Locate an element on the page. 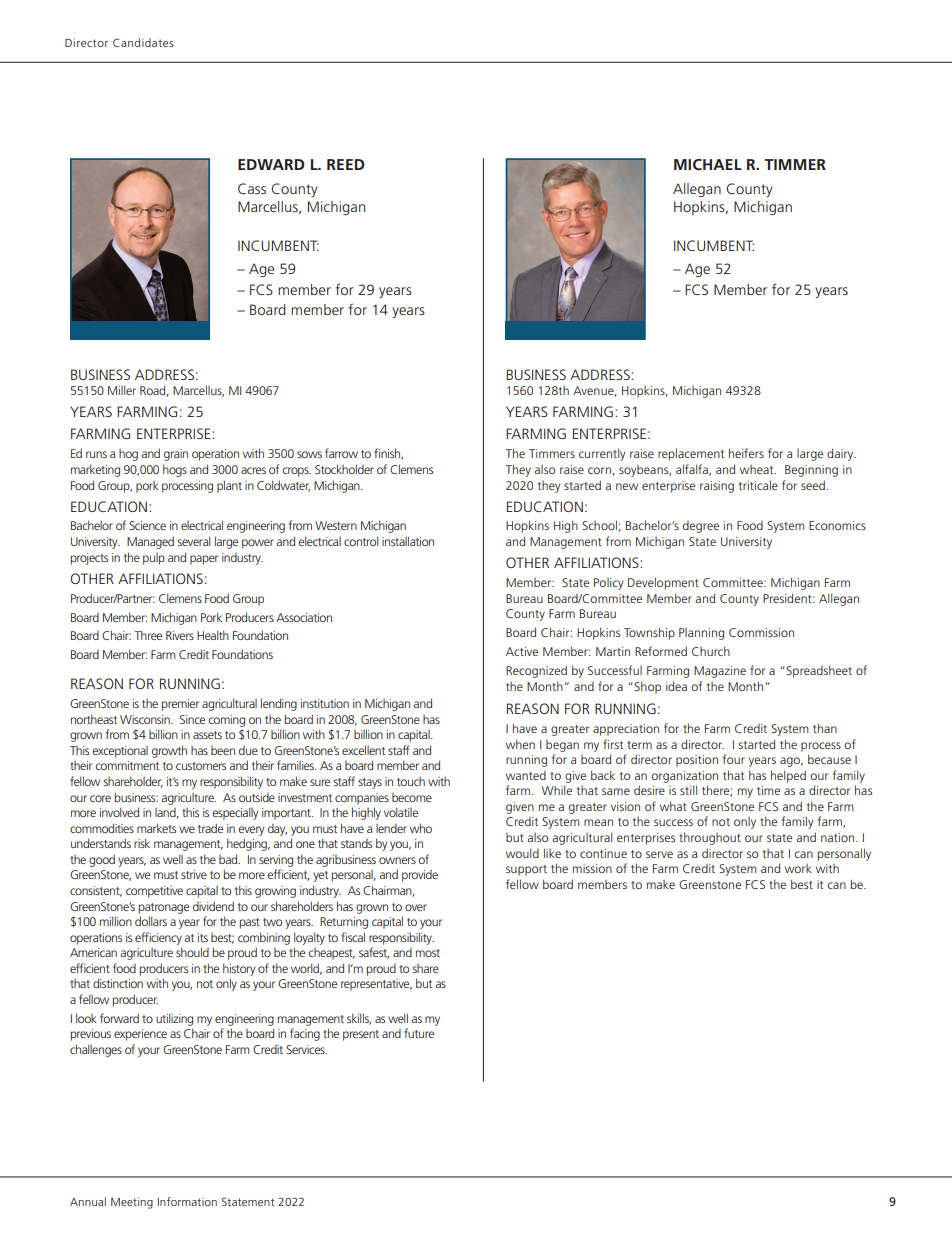 The width and height of the document is (952, 1233). work is located at coordinates (798, 868).
